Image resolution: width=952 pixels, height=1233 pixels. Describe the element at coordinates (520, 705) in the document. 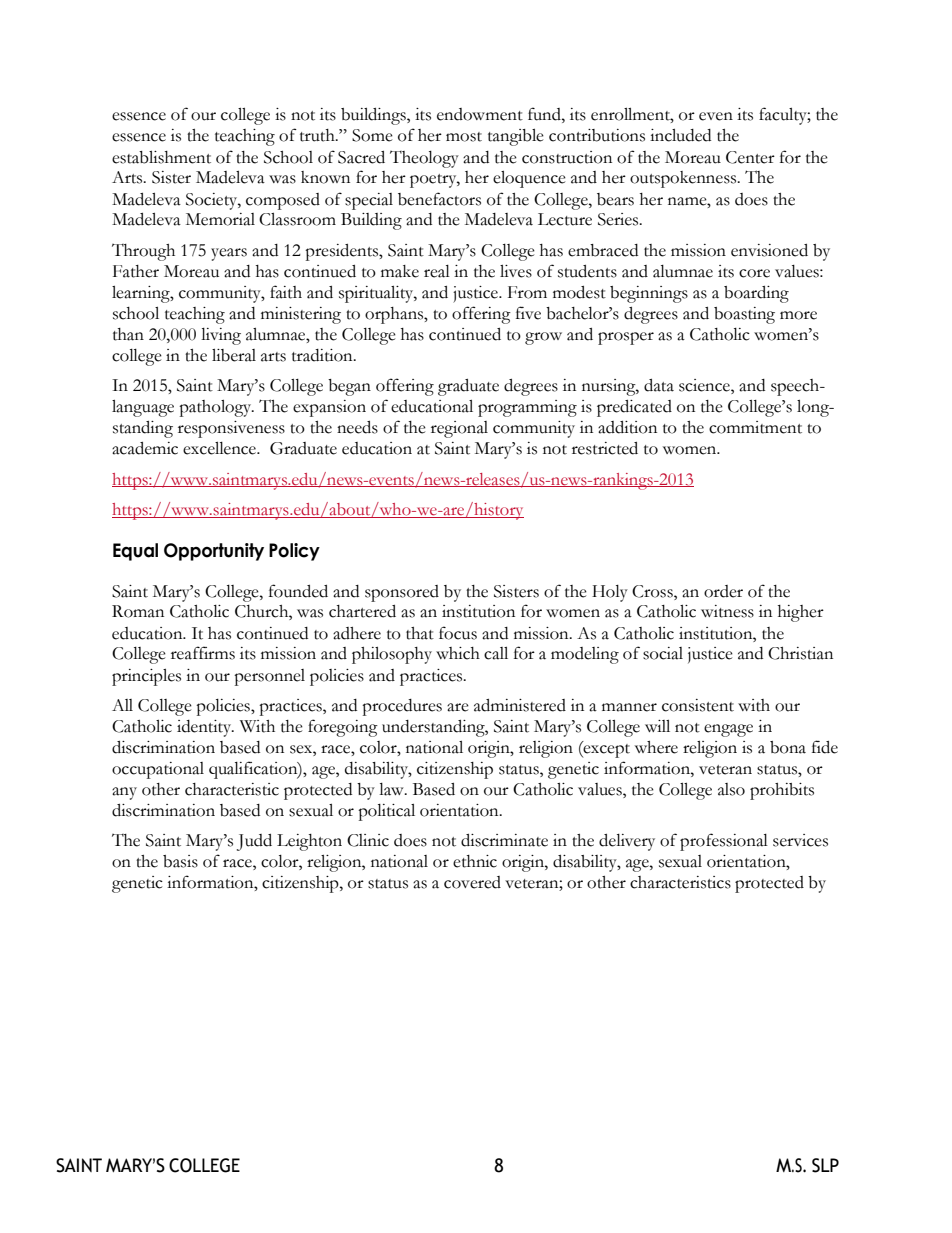

I see `administered` at that location.
